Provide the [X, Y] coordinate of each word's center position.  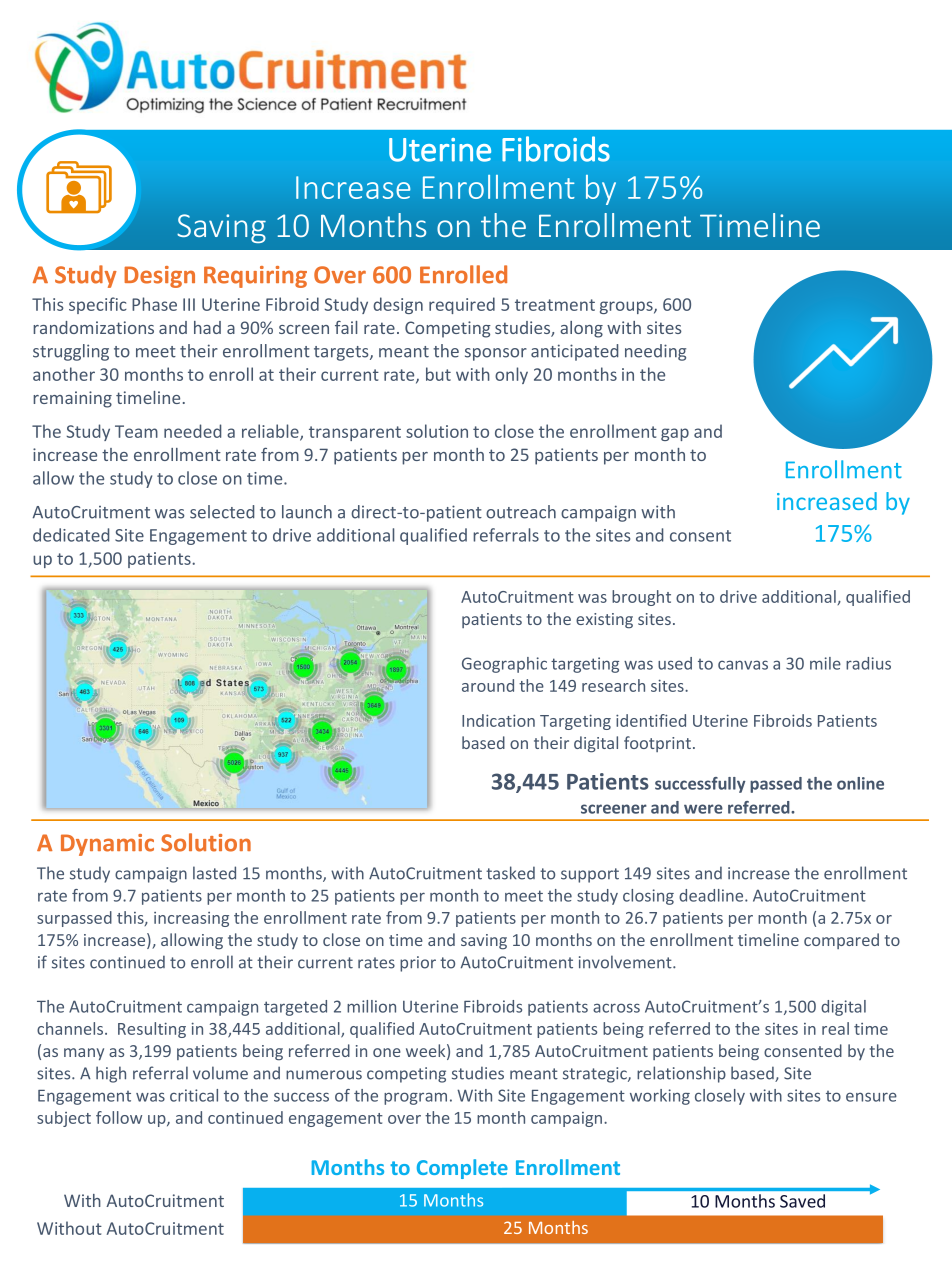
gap [675, 434]
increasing [191, 919]
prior [418, 964]
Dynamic [107, 845]
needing [655, 352]
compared [841, 941]
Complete [462, 1169]
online [860, 783]
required [462, 305]
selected [222, 512]
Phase [154, 304]
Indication [498, 720]
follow [119, 1117]
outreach [521, 512]
